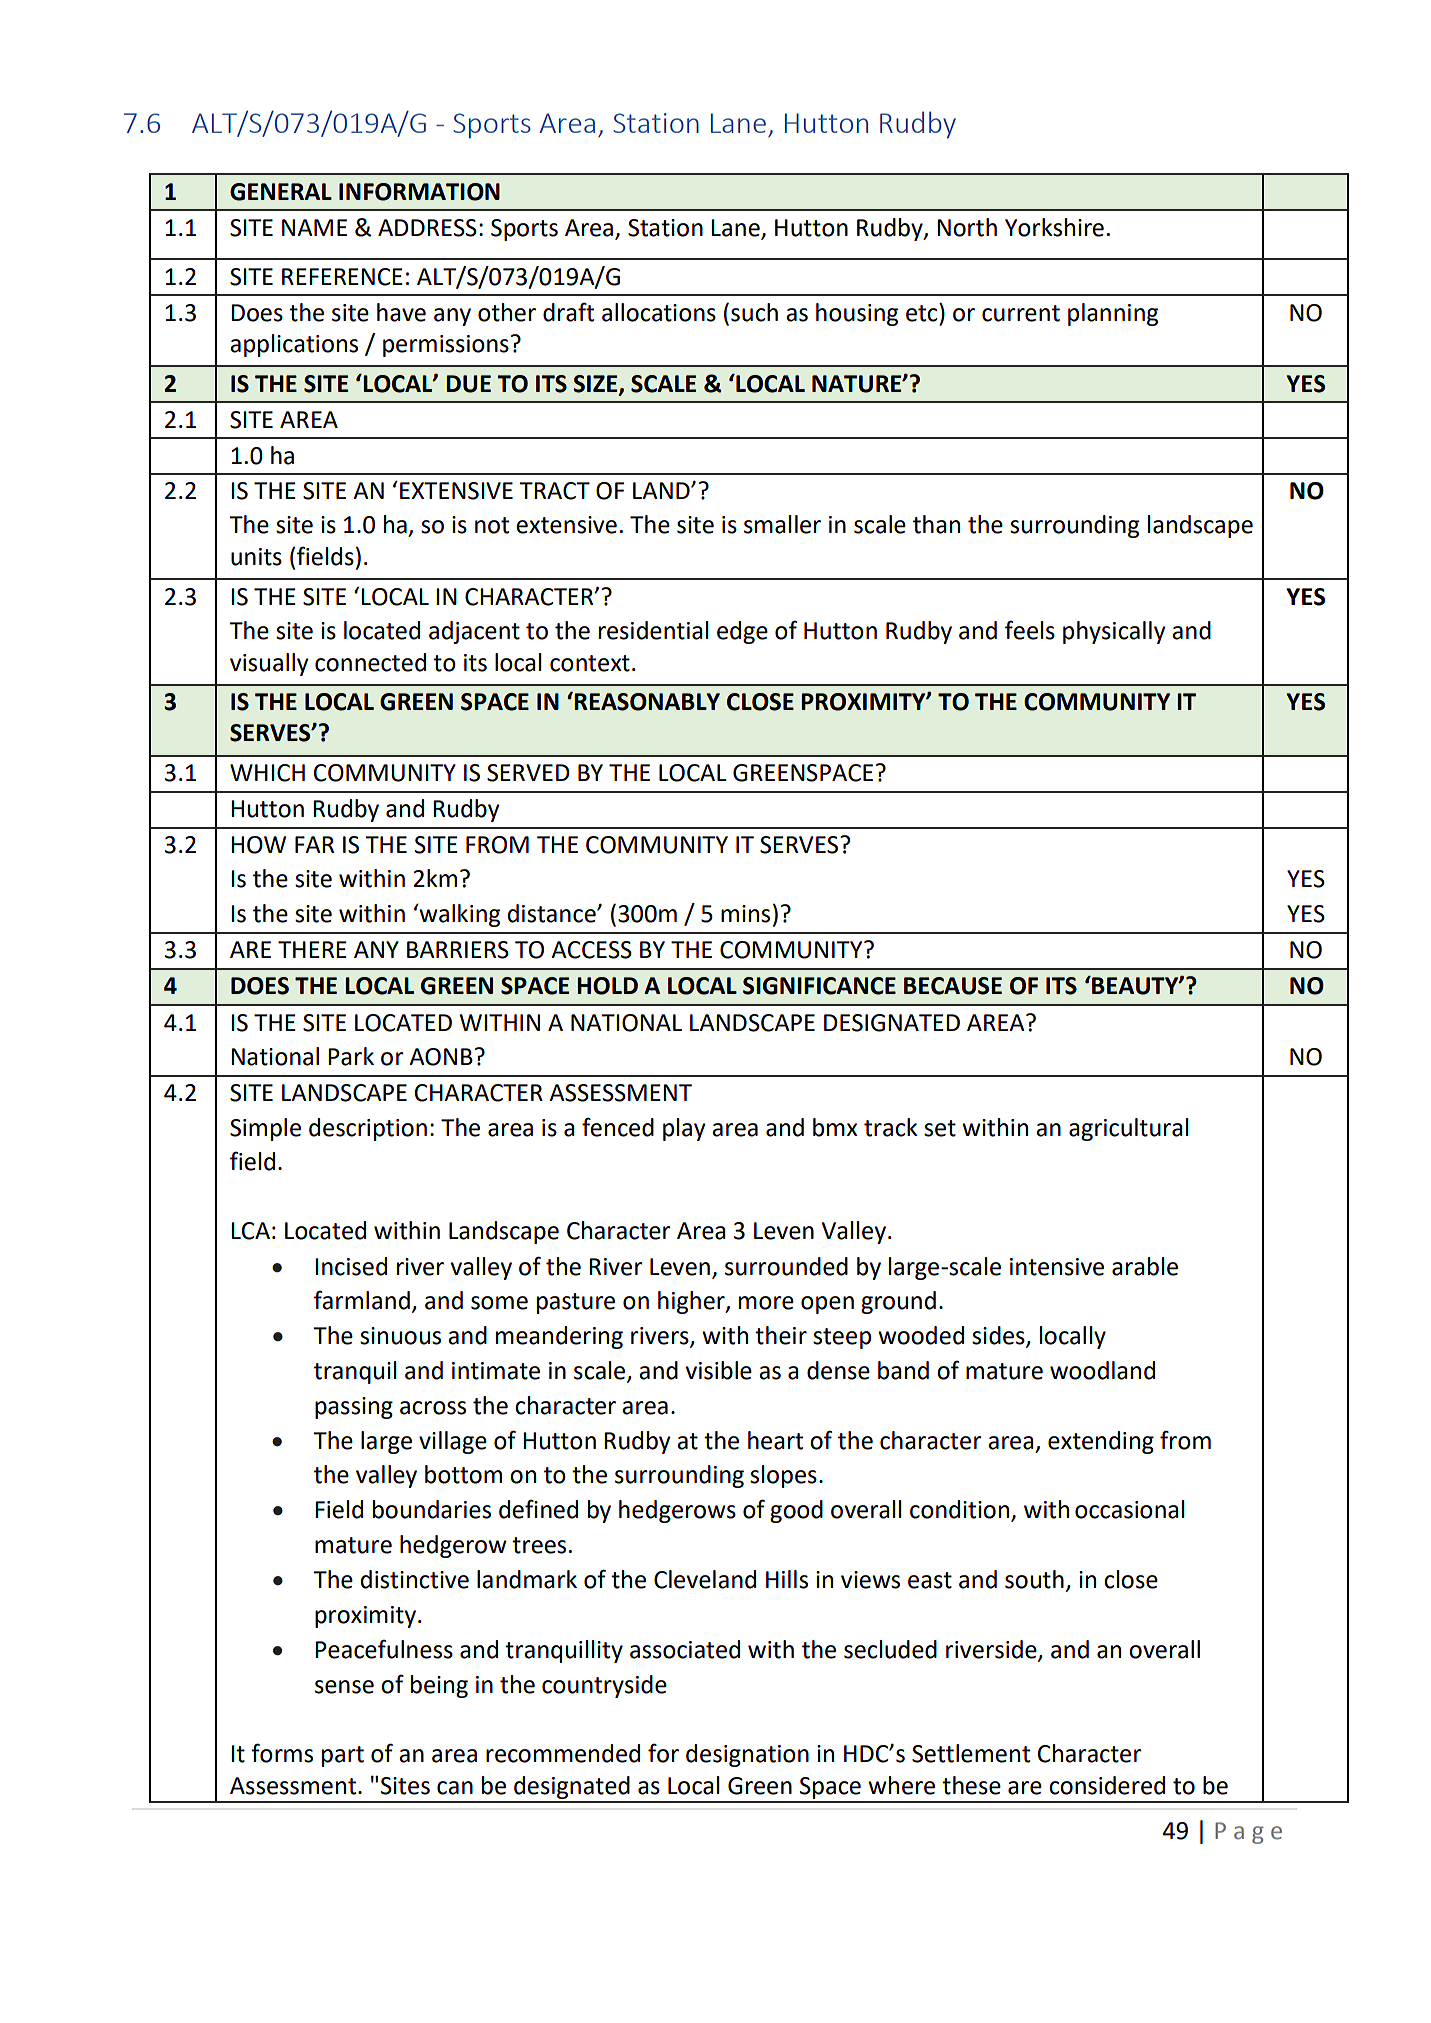 The height and width of the page is (2023, 1431). Describe the element at coordinates (343, 1756) in the page. I see `part` at that location.
